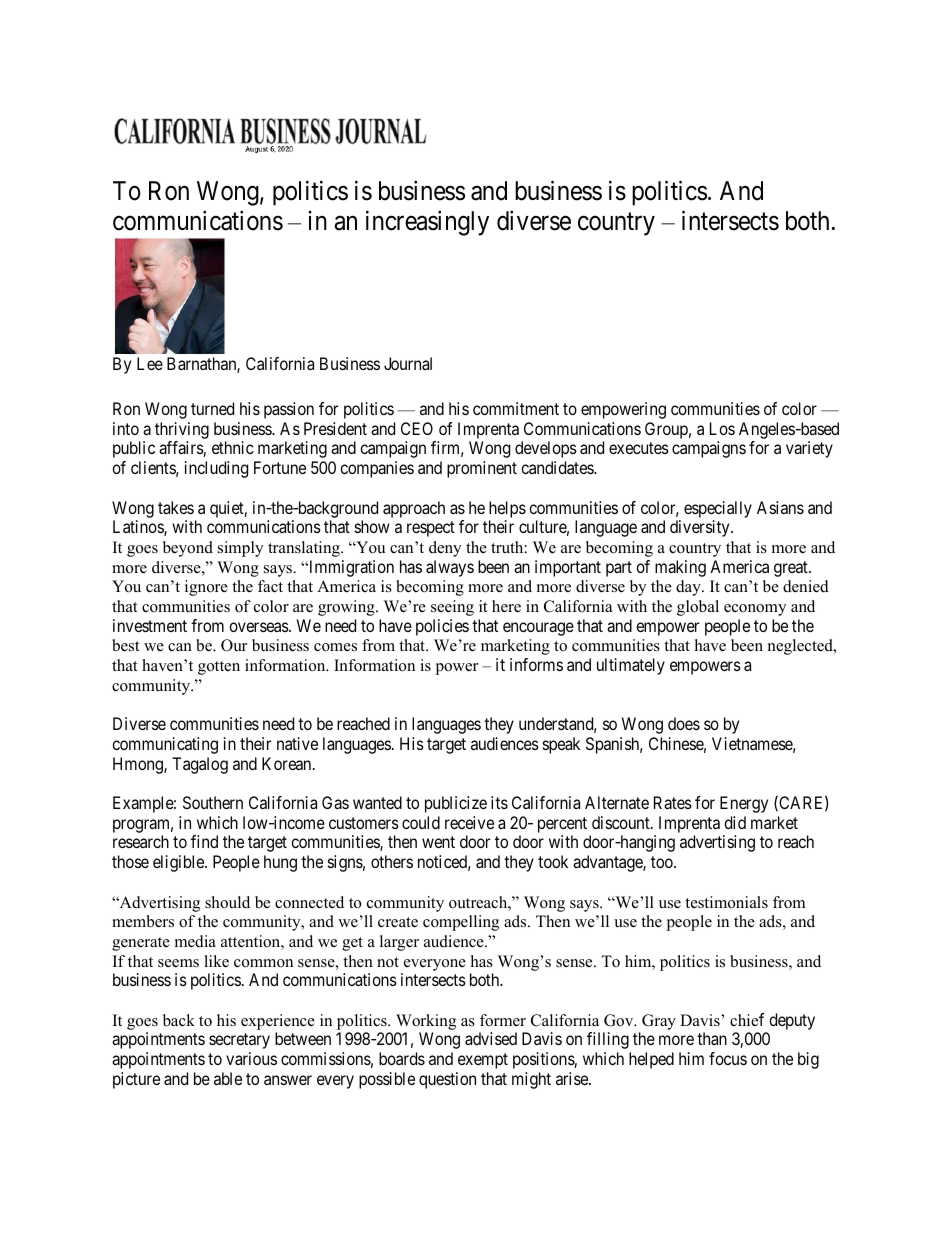 The image size is (952, 1233). Describe the element at coordinates (722, 428) in the screenshot. I see `Los` at that location.
